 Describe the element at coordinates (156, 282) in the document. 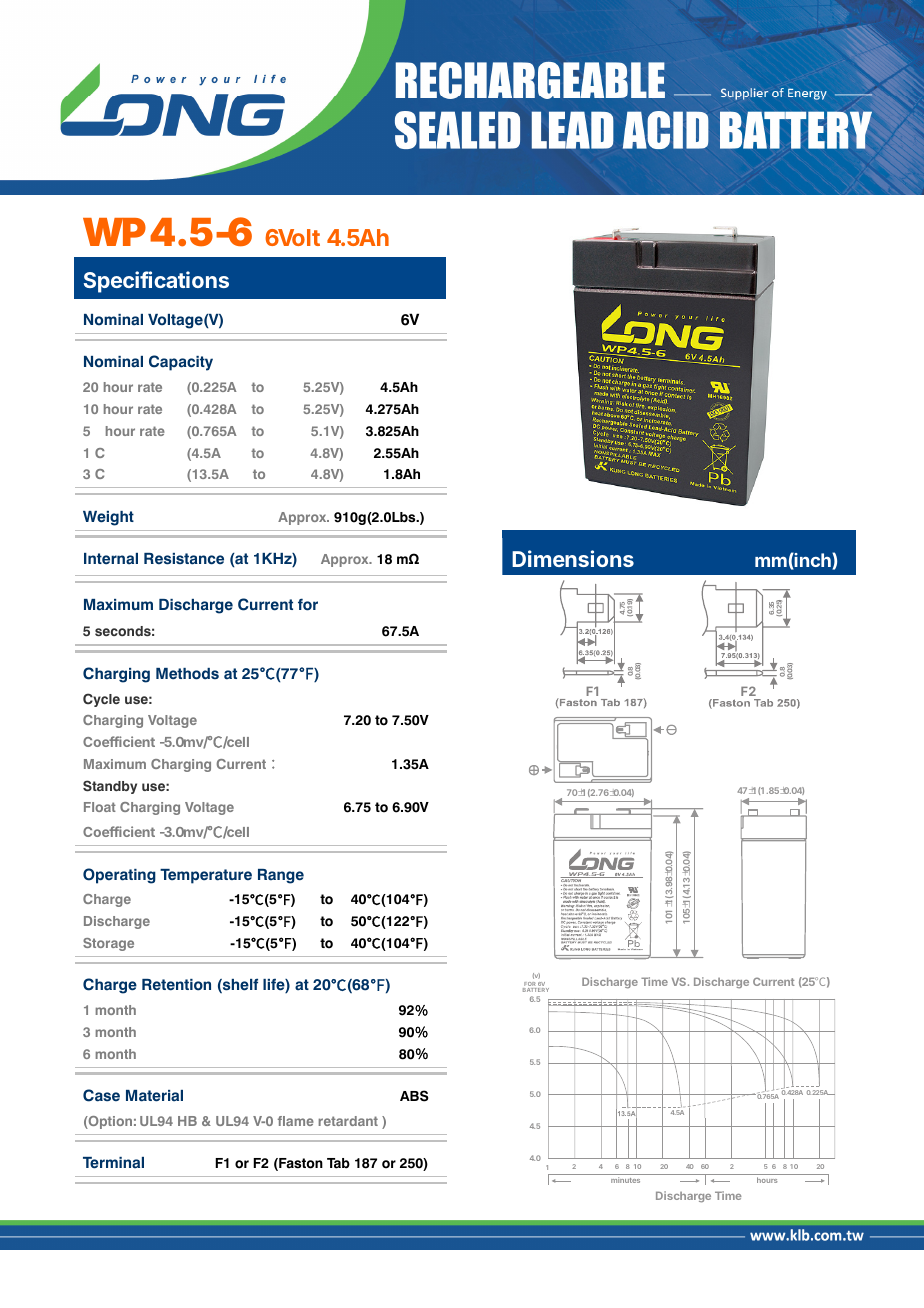

I see `Specifications` at that location.
